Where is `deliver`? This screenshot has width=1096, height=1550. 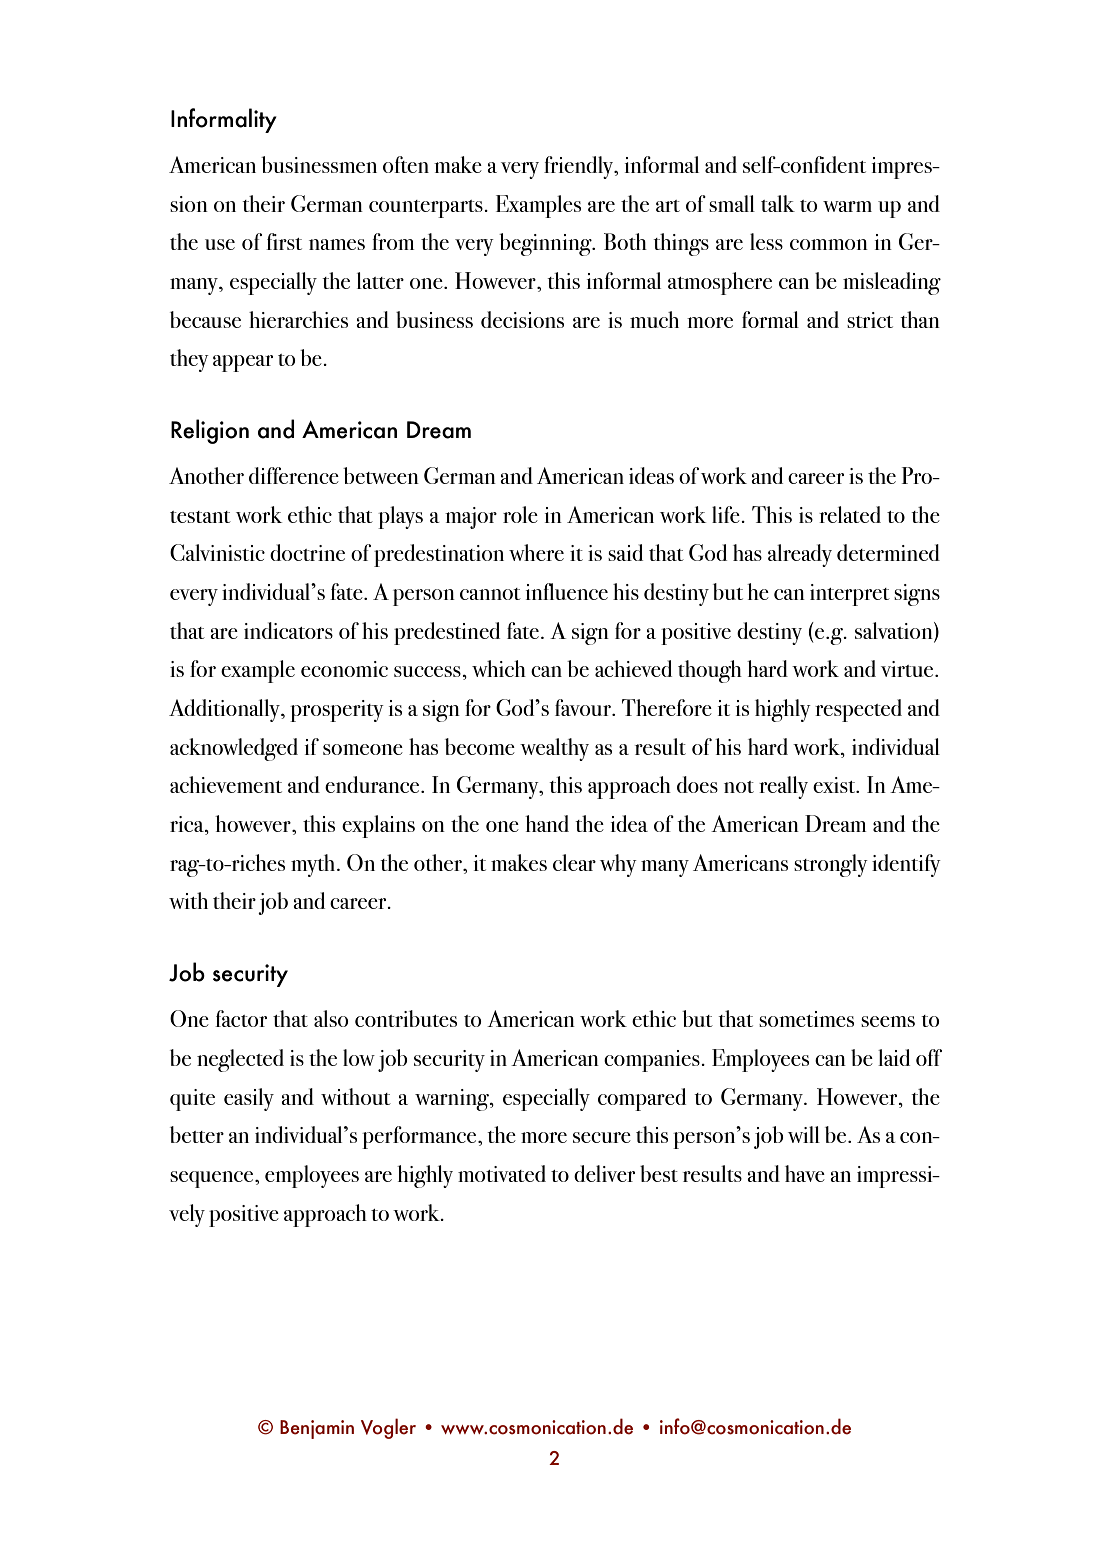
deliver is located at coordinates (604, 1173).
